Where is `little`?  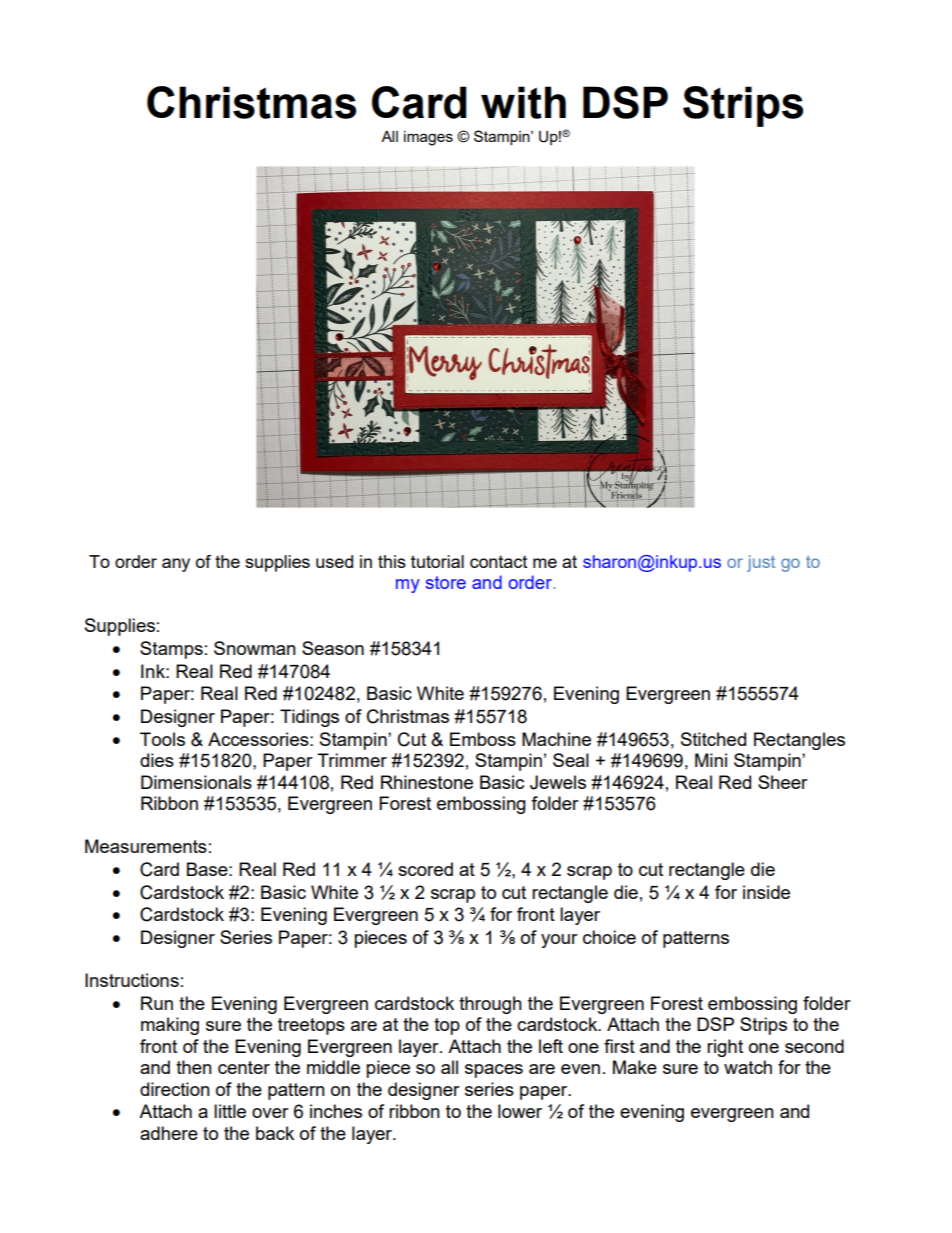
little is located at coordinates (230, 1111).
